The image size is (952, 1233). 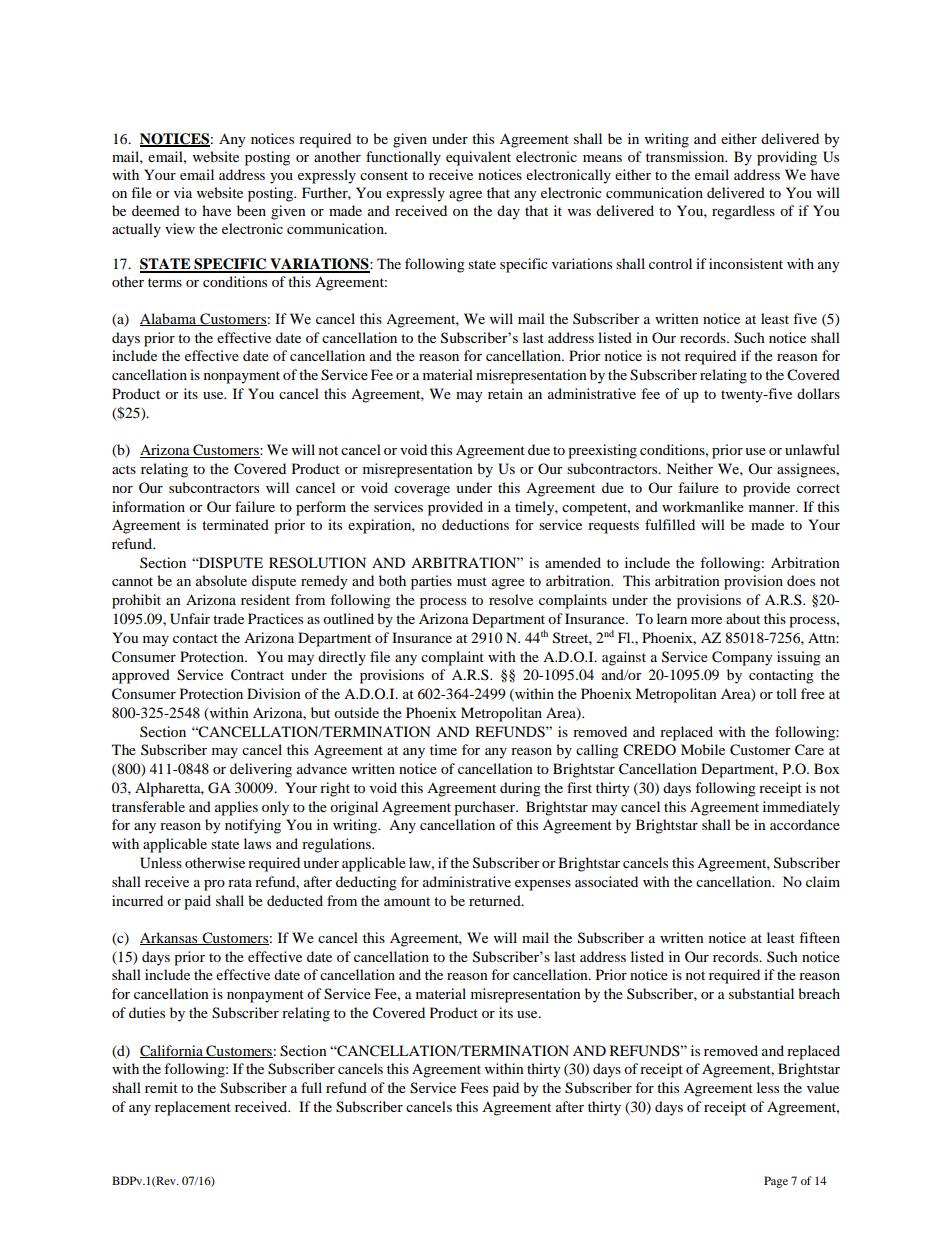 I want to click on providing, so click(x=787, y=158).
